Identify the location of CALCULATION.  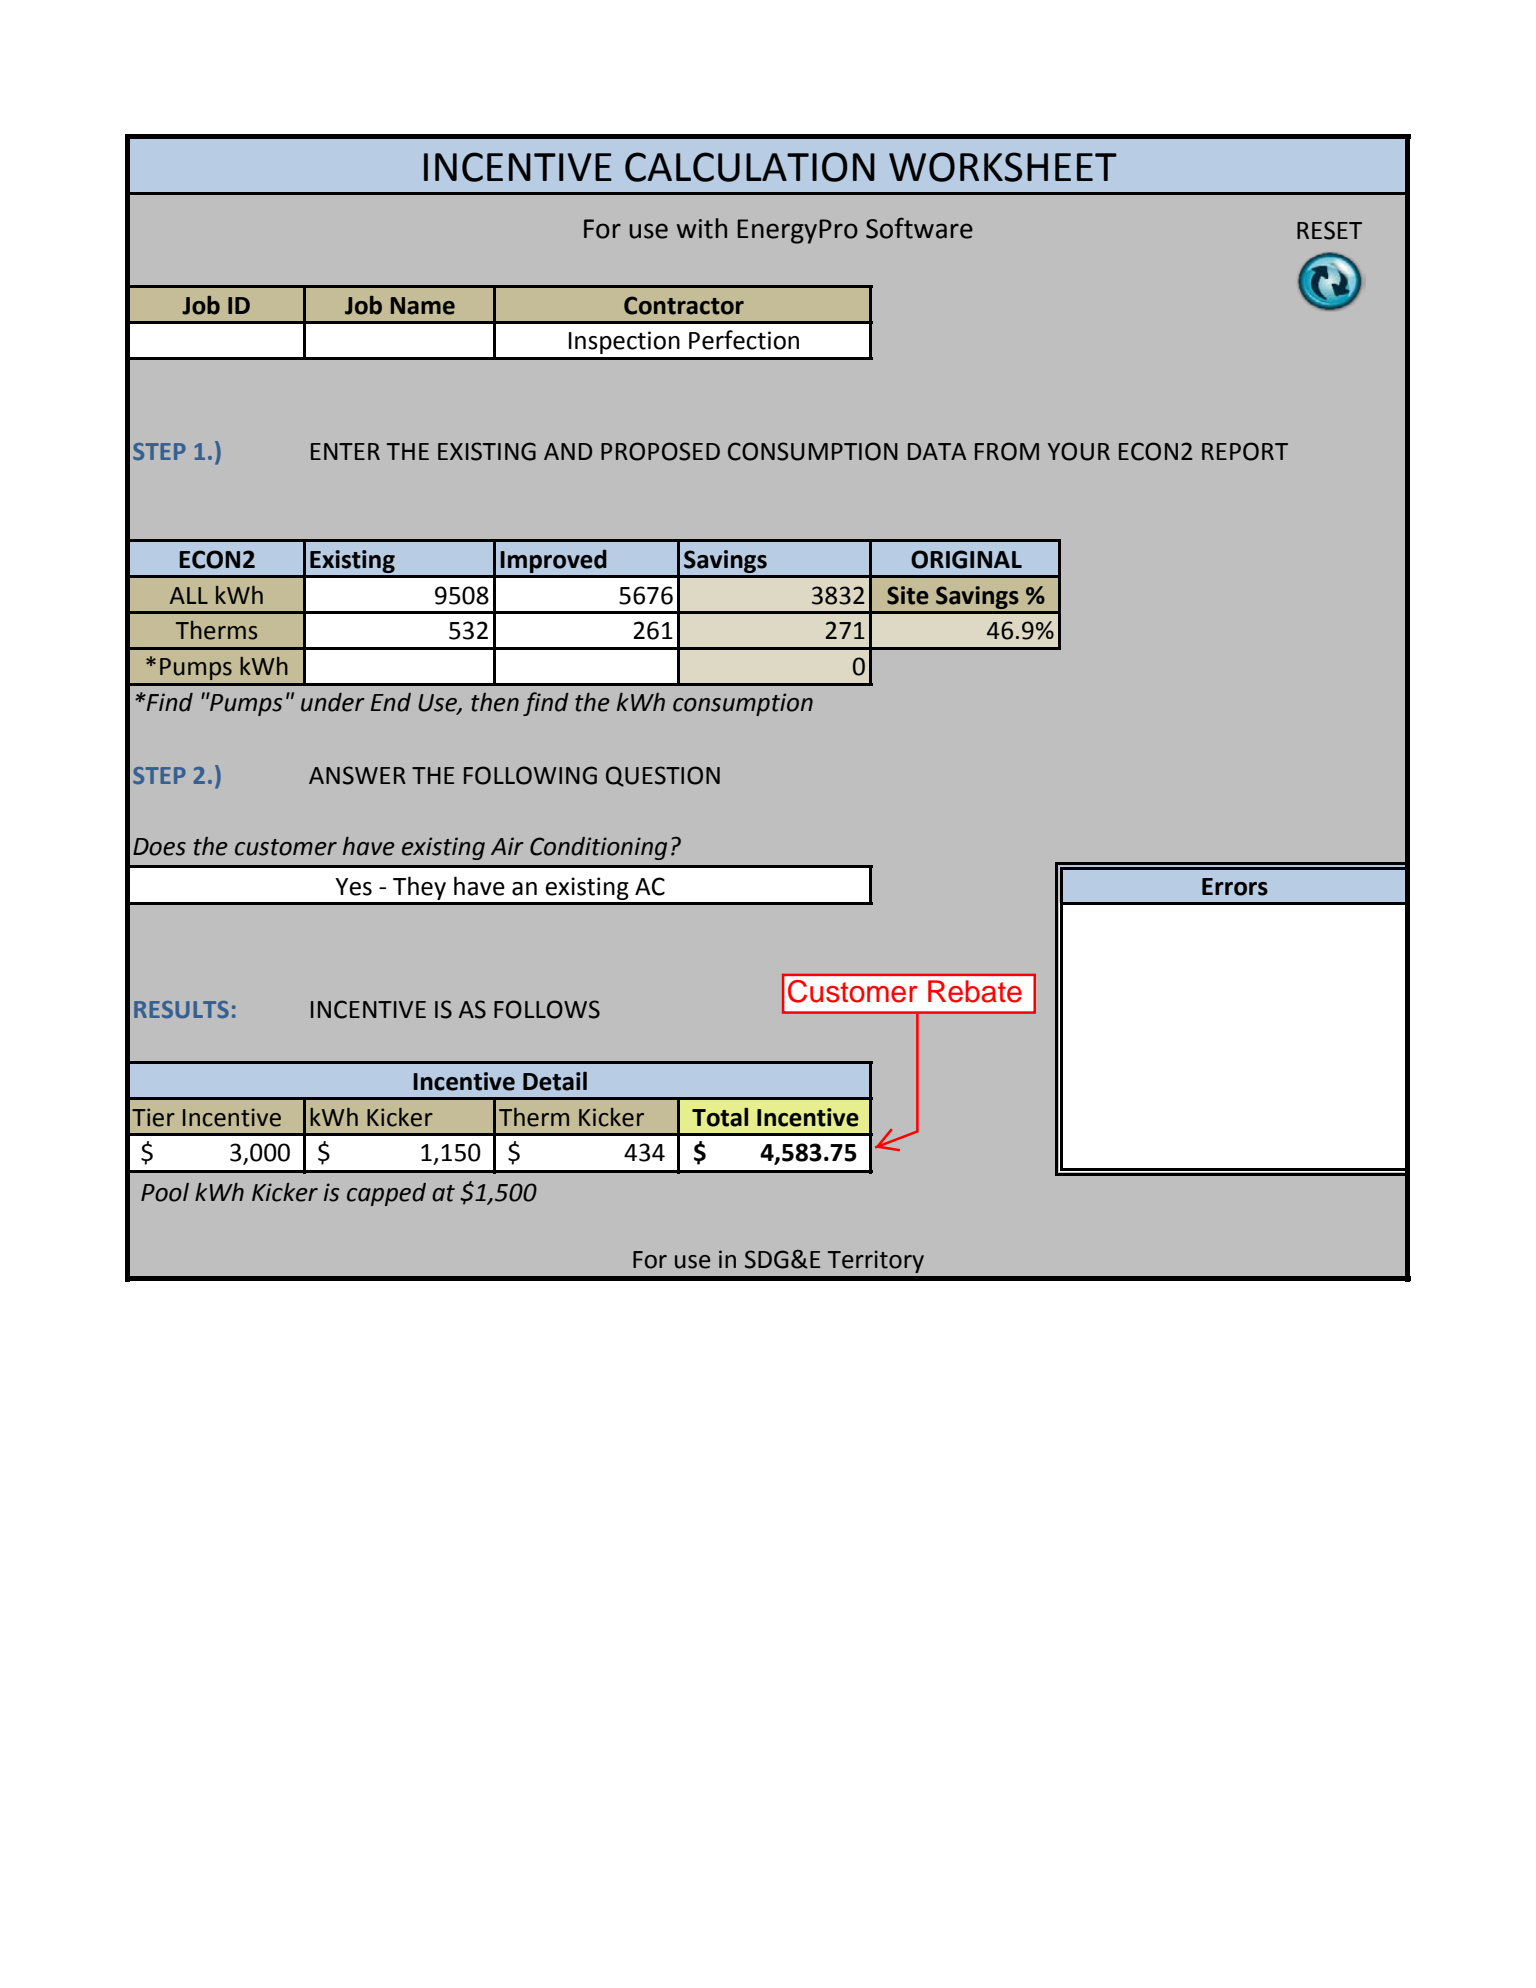
(750, 167).
